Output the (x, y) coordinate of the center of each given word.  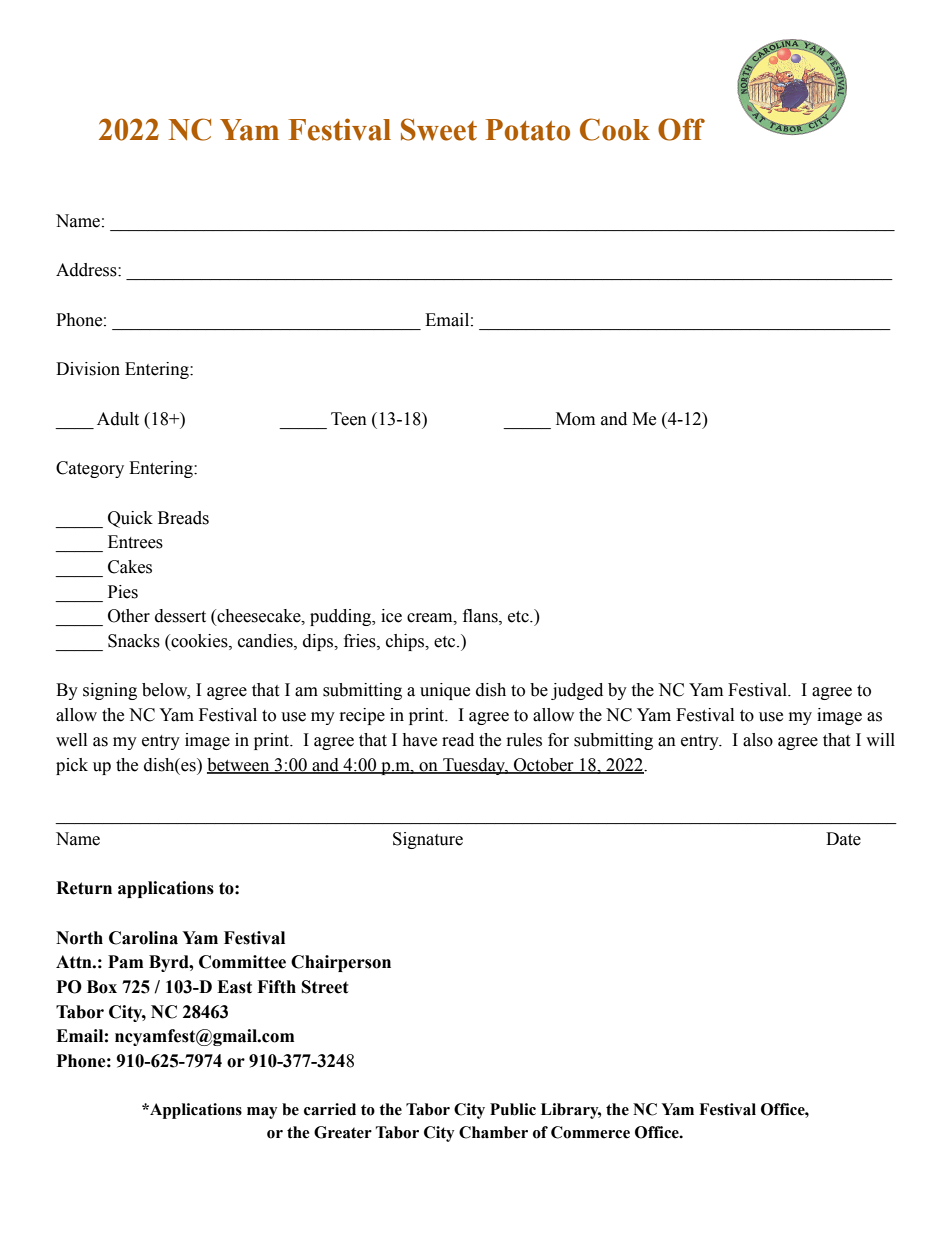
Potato (527, 130)
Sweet (439, 129)
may (262, 1113)
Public (513, 1109)
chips (406, 642)
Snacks (134, 641)
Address (87, 270)
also (758, 740)
